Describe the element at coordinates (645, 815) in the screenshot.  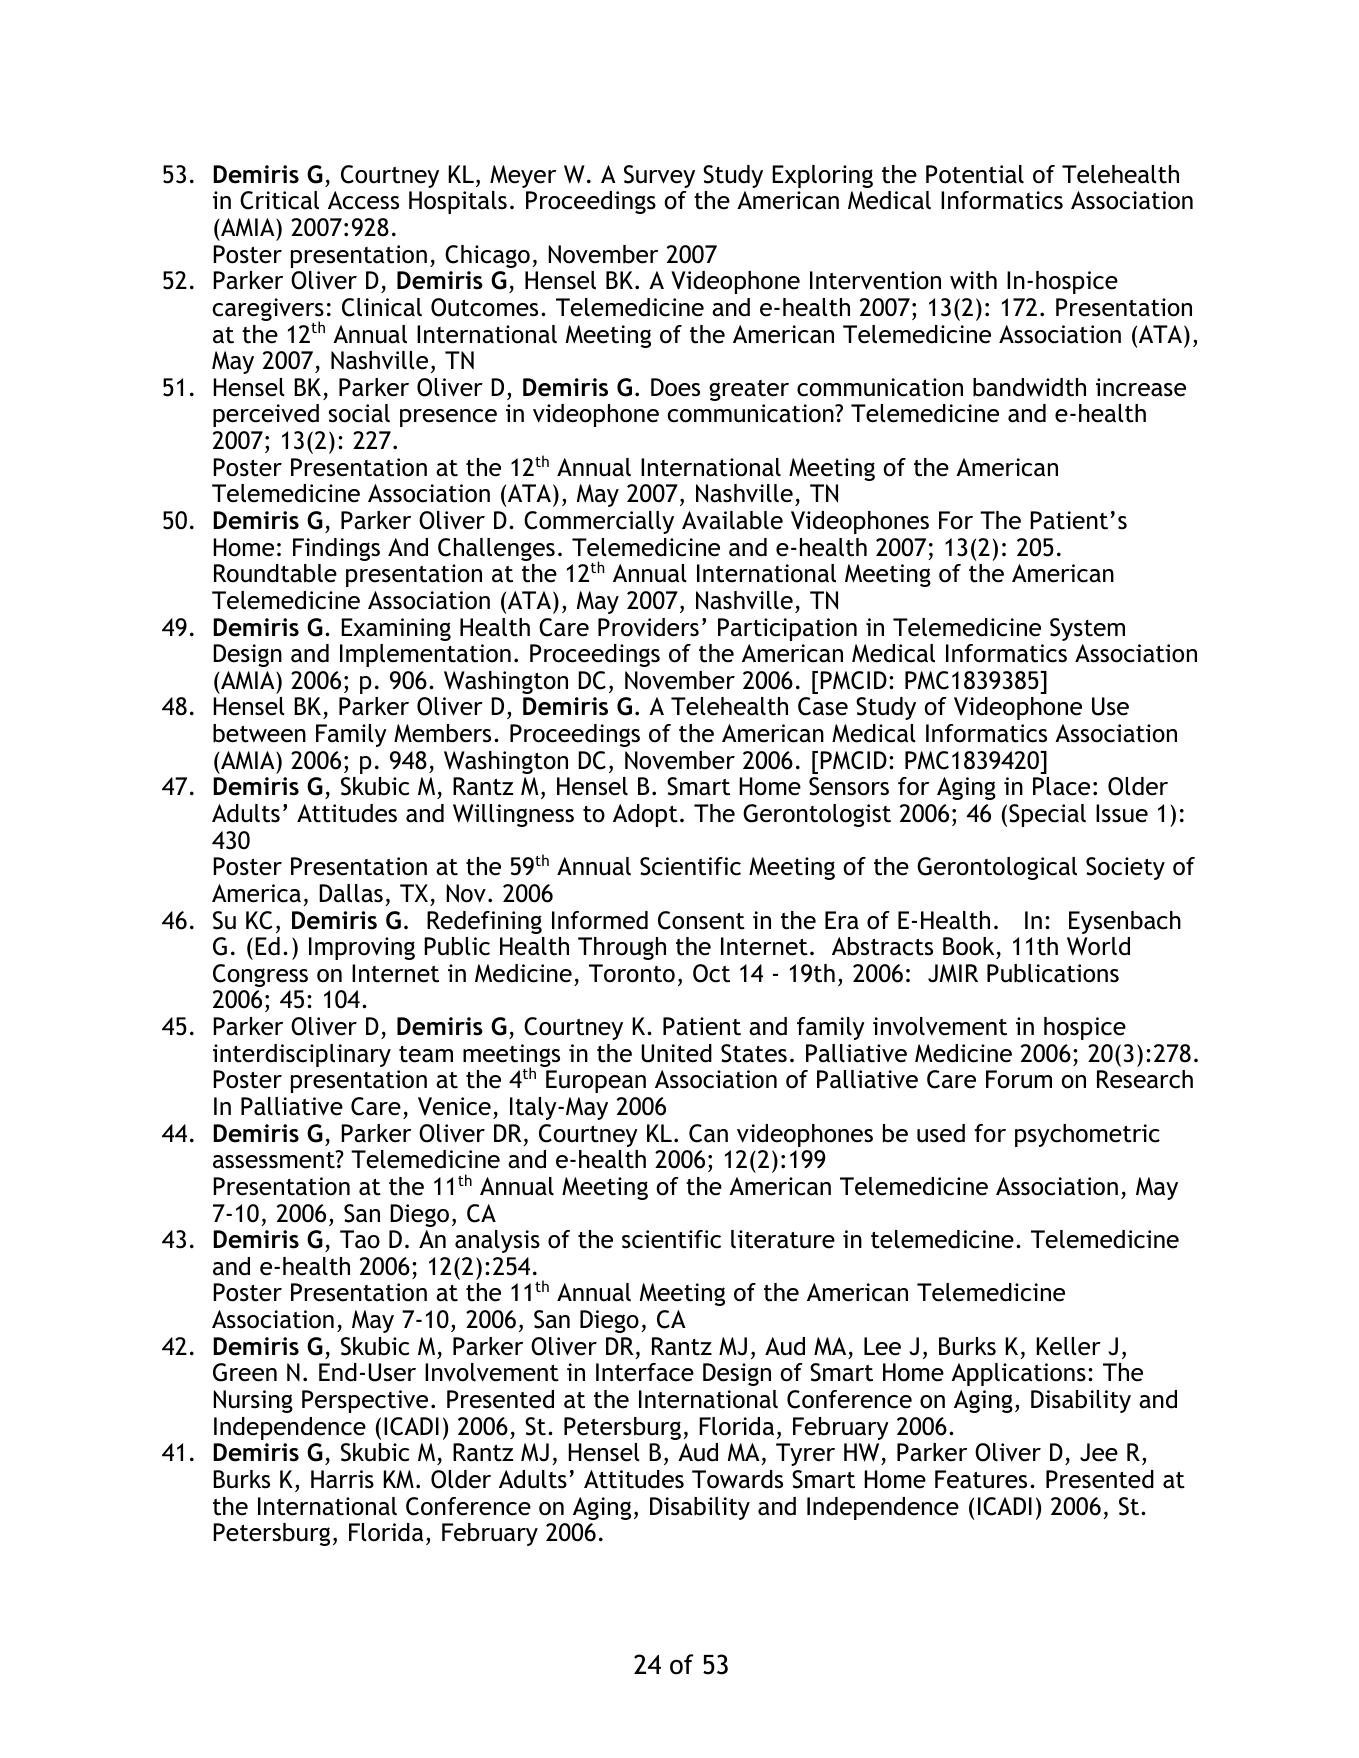
I see `Adopt` at that location.
